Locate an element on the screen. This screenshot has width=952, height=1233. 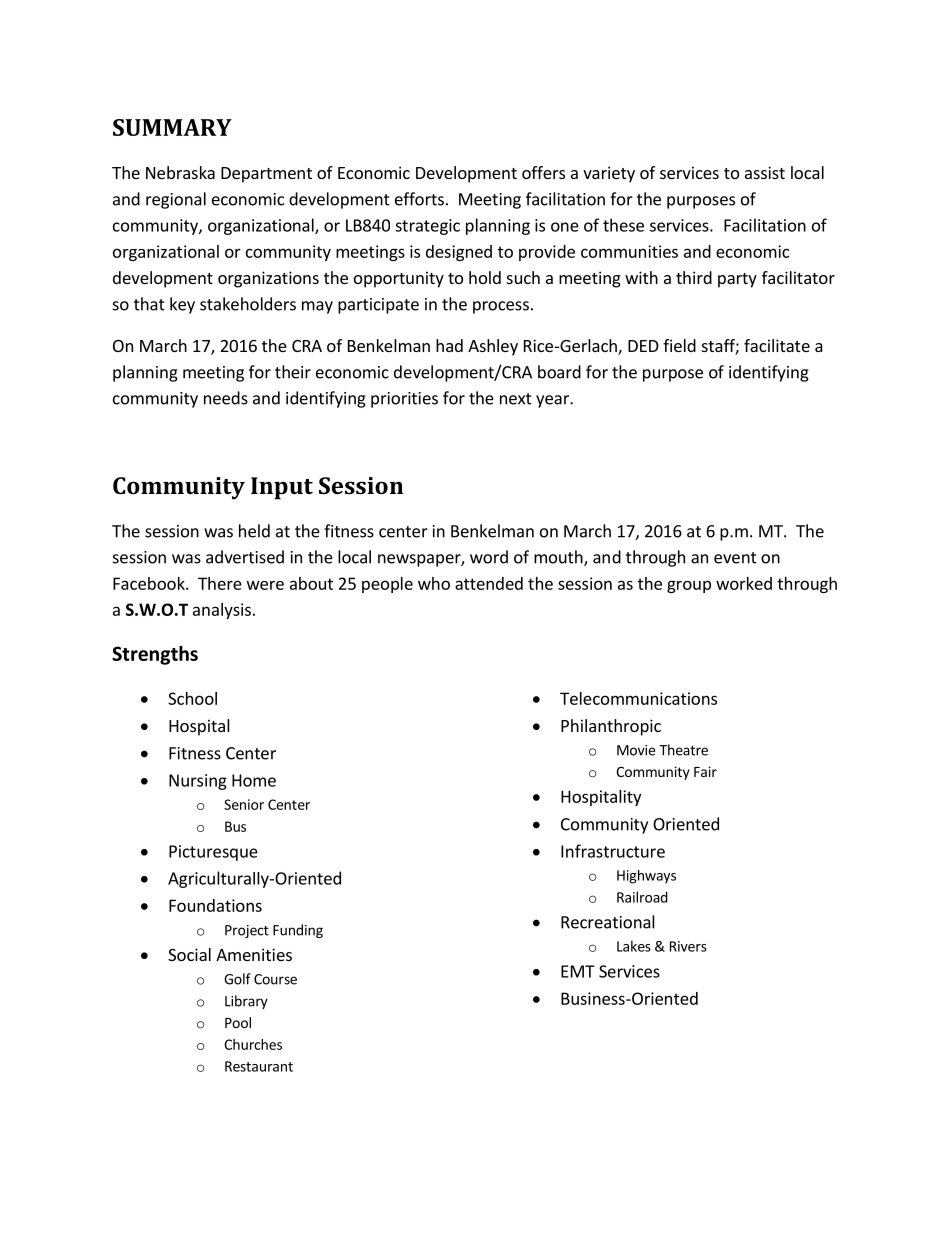
Rivers is located at coordinates (688, 946).
